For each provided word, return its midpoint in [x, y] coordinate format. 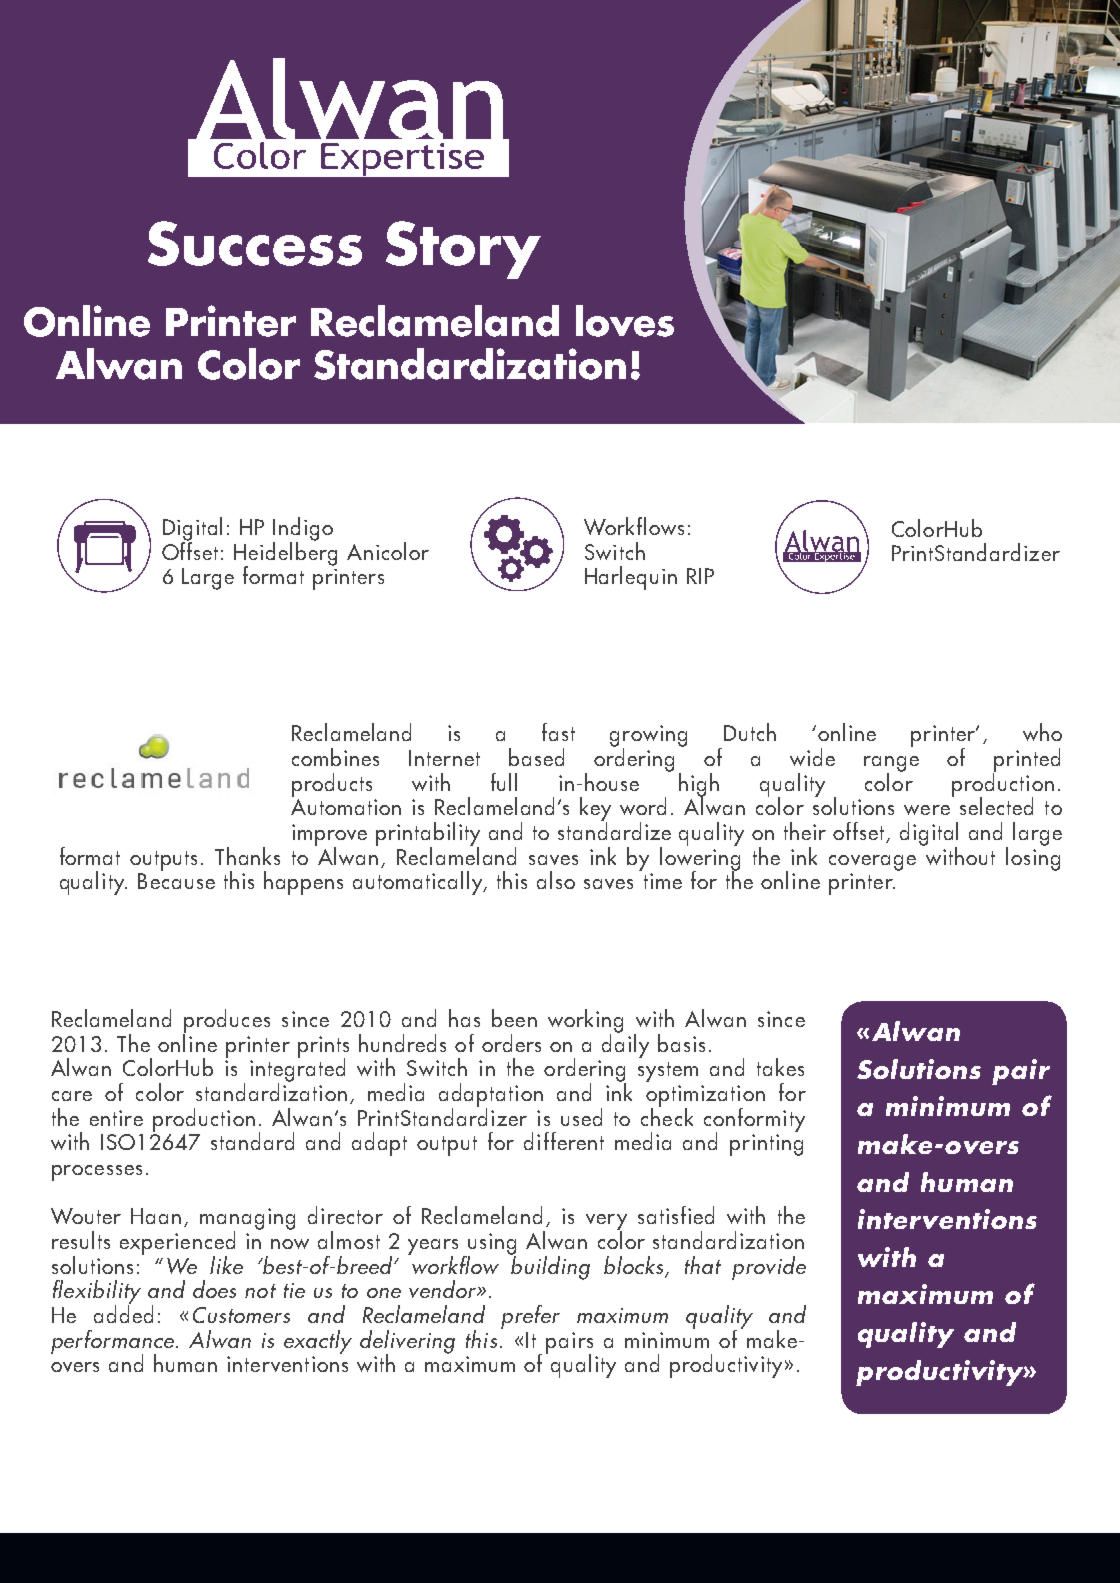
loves [625, 321]
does [214, 1289]
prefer [530, 1317]
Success [255, 243]
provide [769, 1268]
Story [463, 250]
